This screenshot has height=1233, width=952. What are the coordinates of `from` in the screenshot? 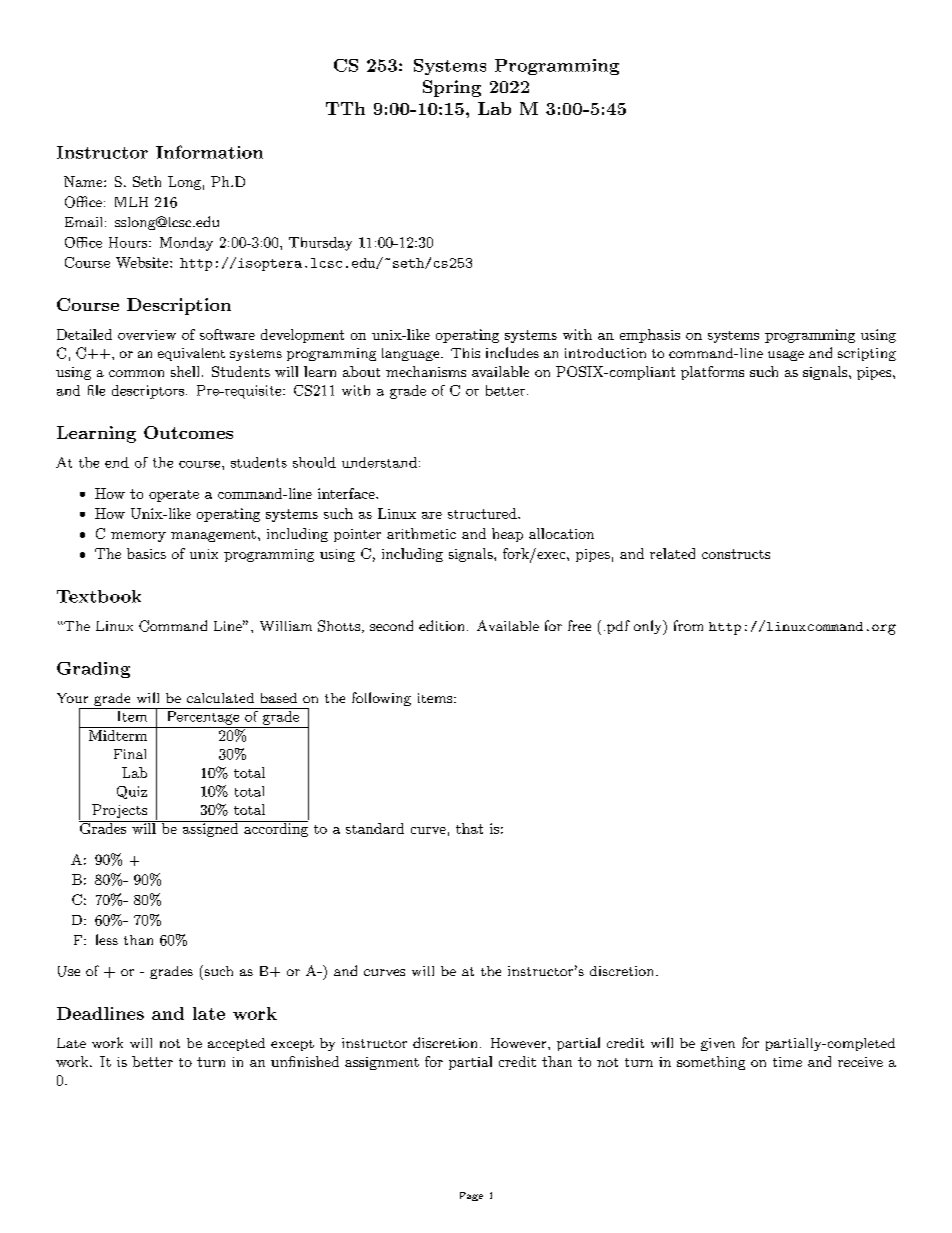 It's located at (688, 625).
